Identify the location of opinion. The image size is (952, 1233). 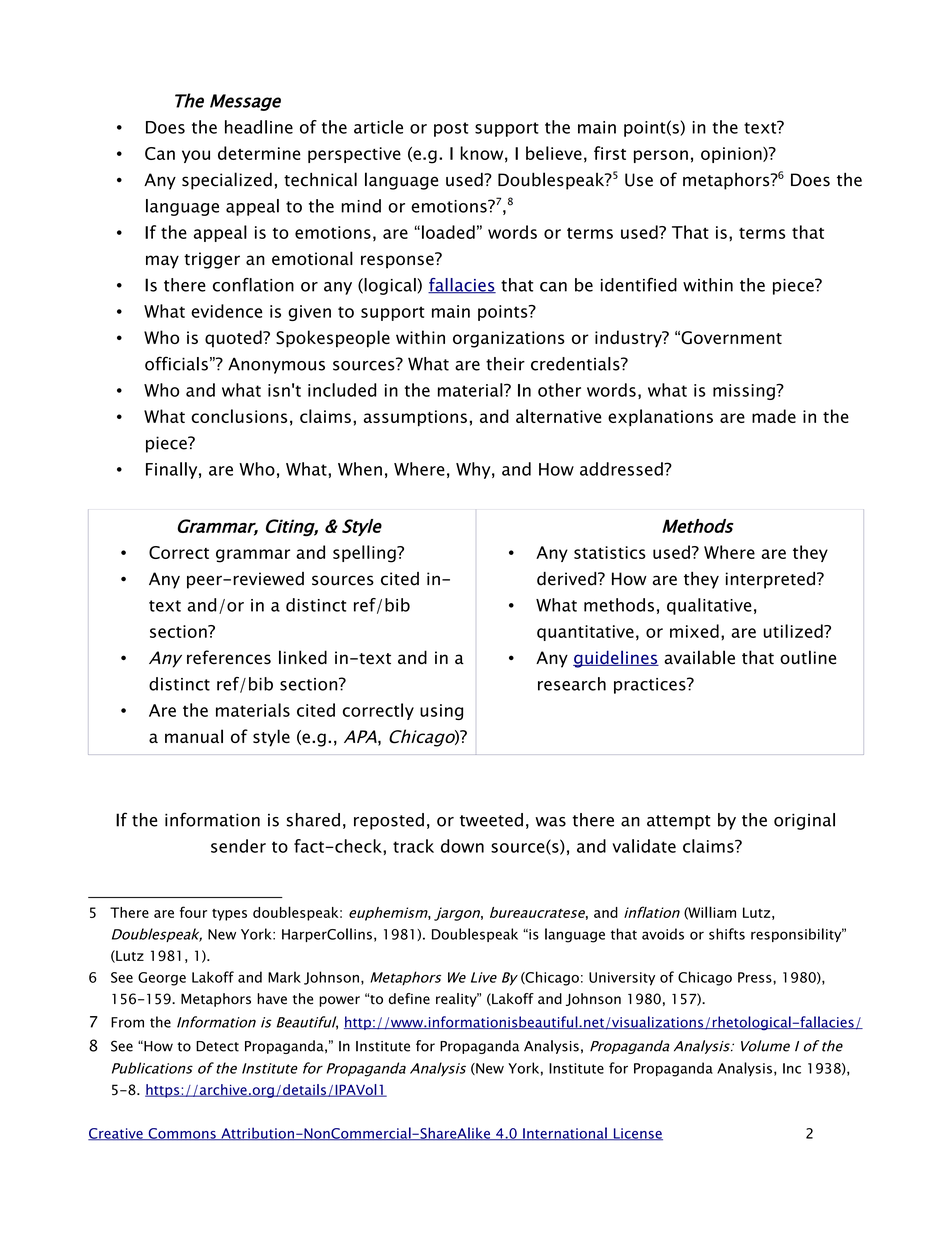
(732, 155).
